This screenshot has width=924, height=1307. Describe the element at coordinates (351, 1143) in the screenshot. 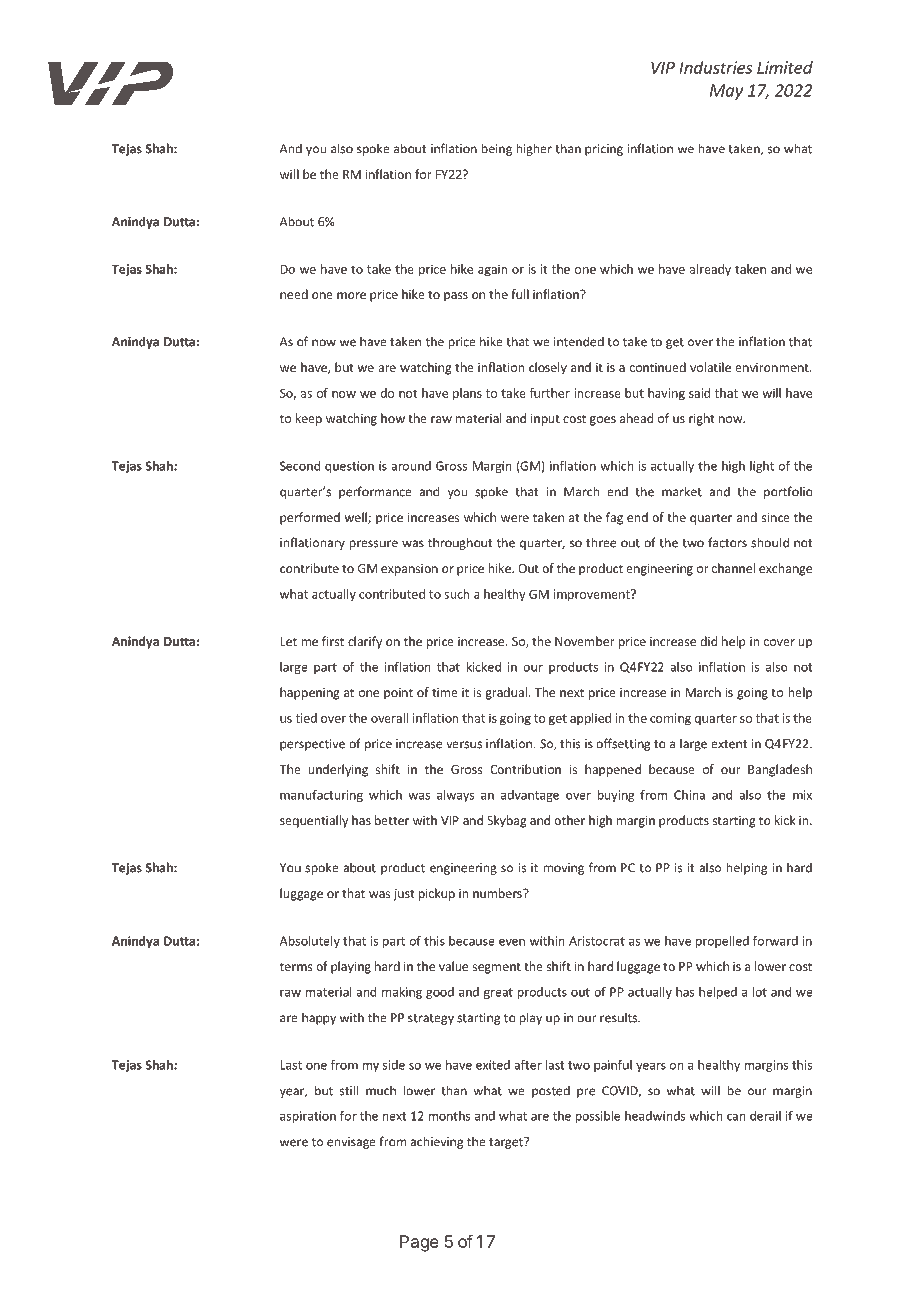

I see `envisage` at that location.
